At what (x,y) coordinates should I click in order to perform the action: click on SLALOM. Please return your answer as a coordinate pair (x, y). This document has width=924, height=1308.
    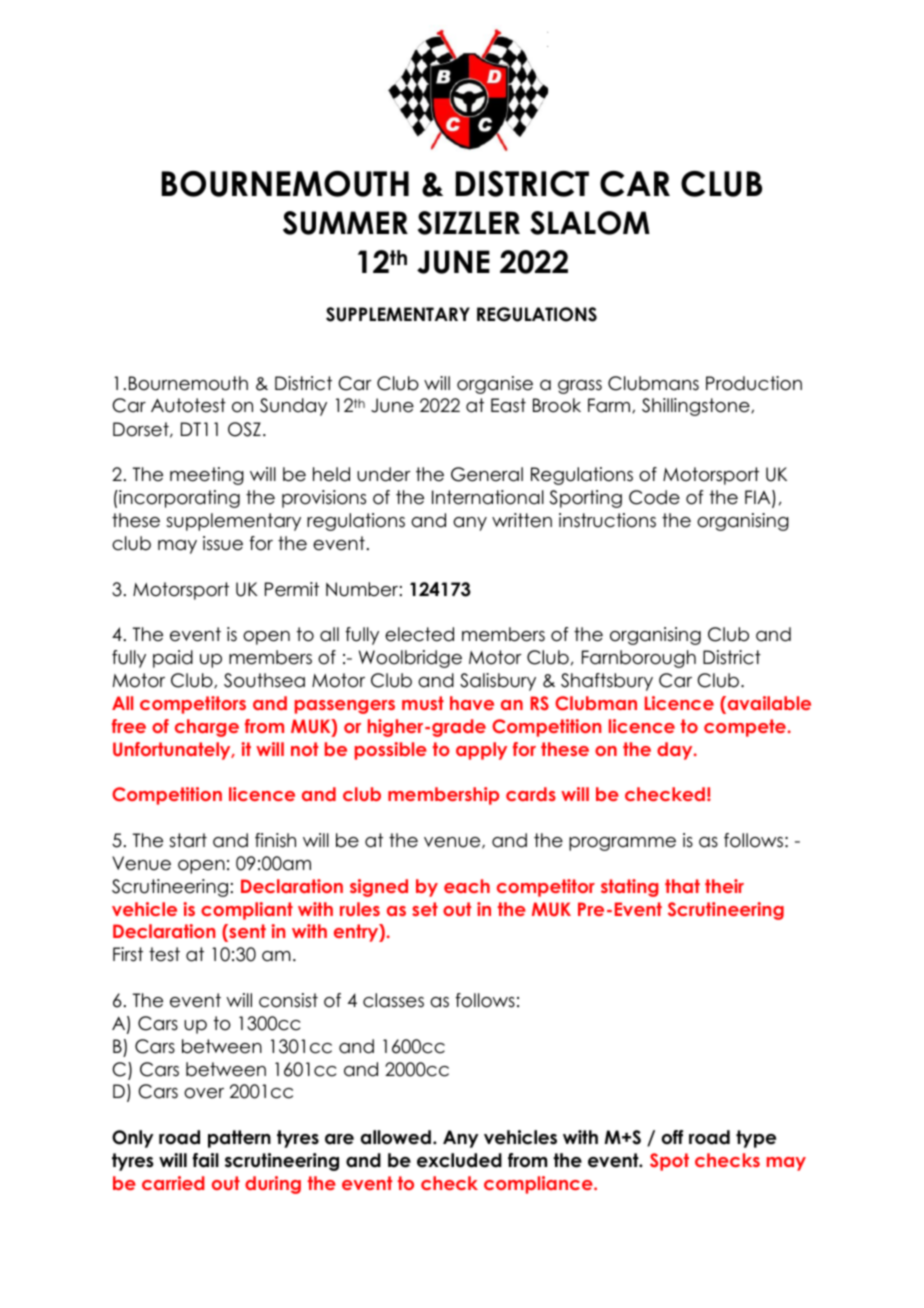
    Looking at the image, I should click on (590, 223).
